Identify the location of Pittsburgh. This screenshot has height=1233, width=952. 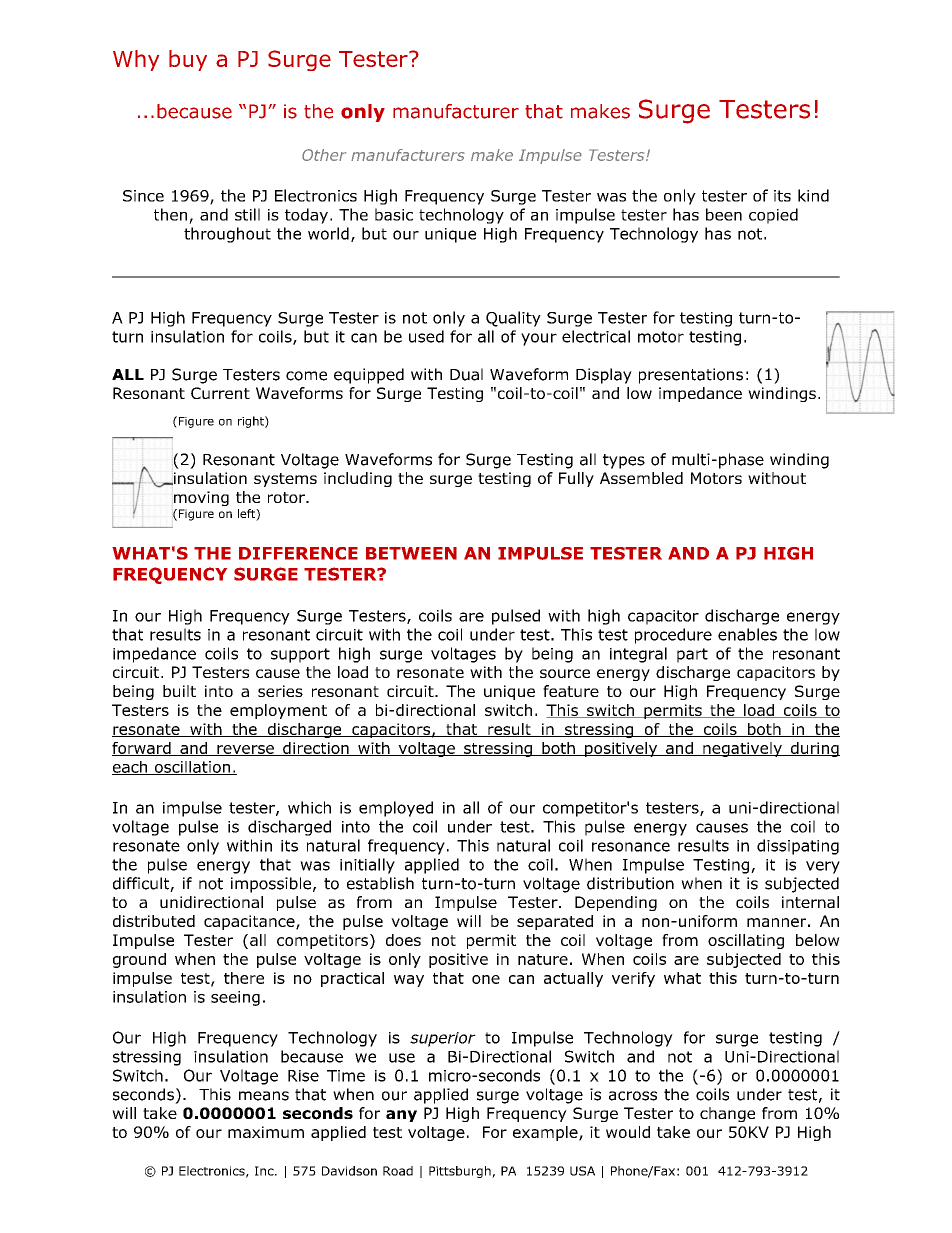
(461, 1172).
